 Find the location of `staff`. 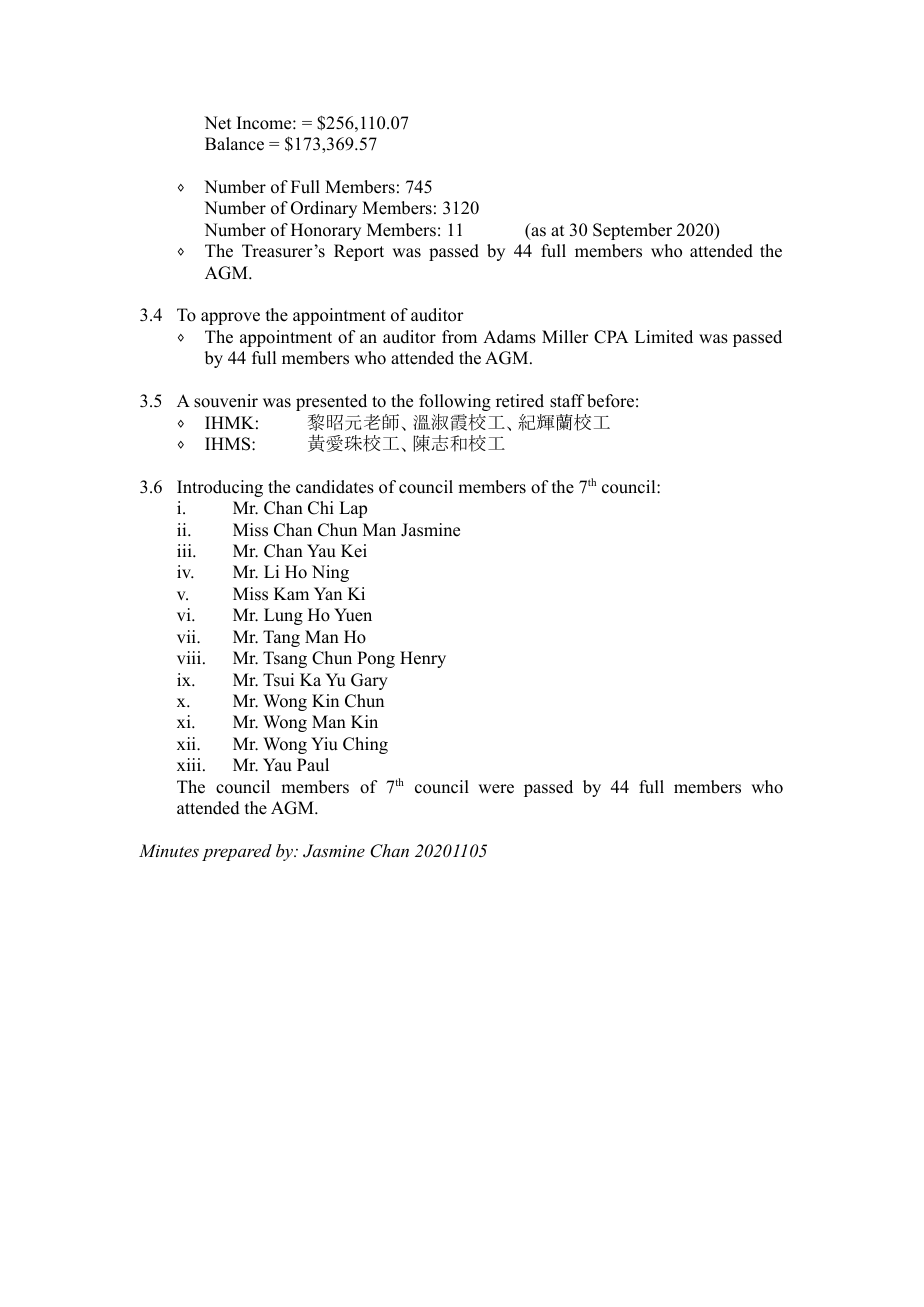

staff is located at coordinates (567, 401).
